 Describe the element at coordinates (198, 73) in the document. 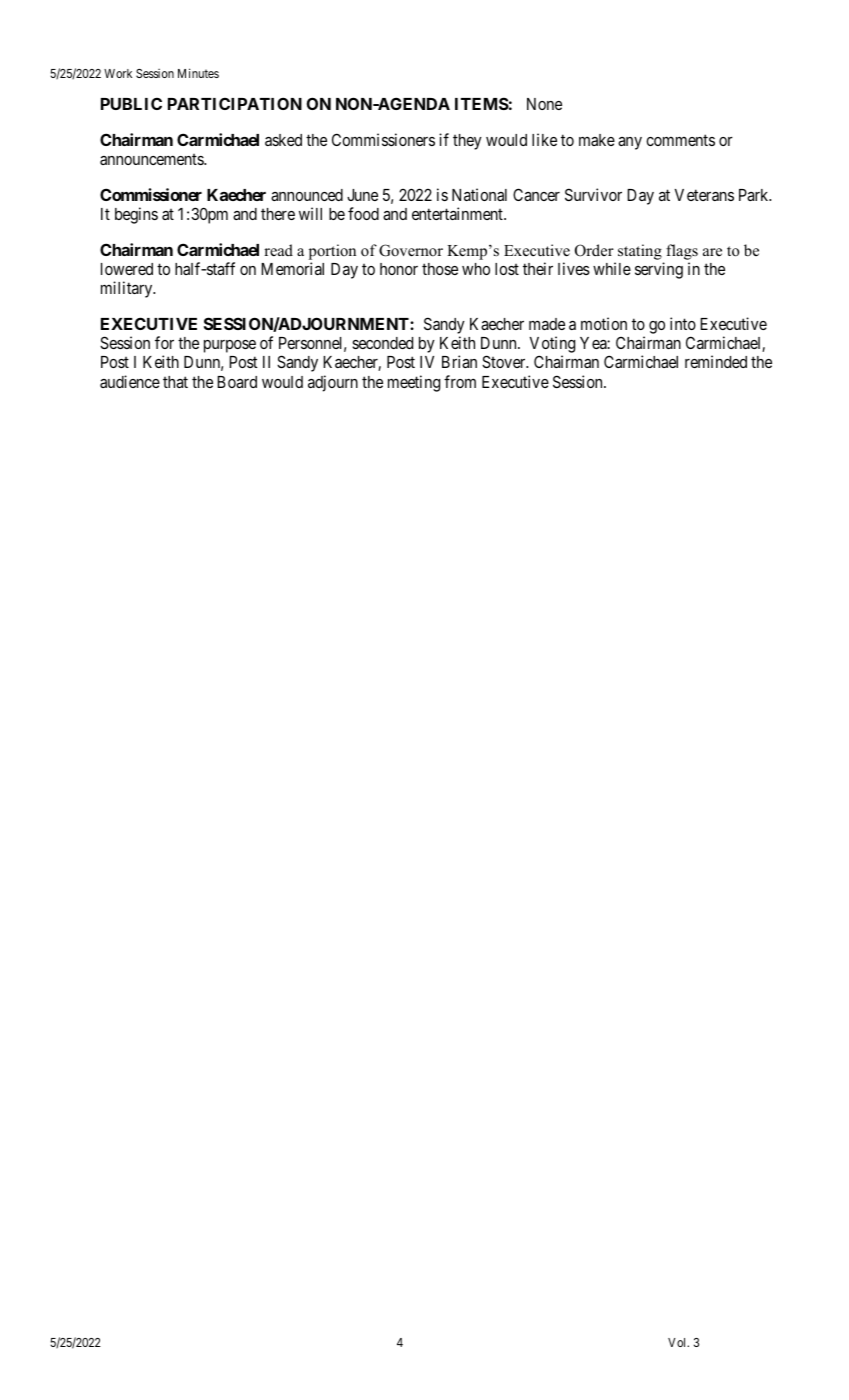

I see `Minutes` at that location.
